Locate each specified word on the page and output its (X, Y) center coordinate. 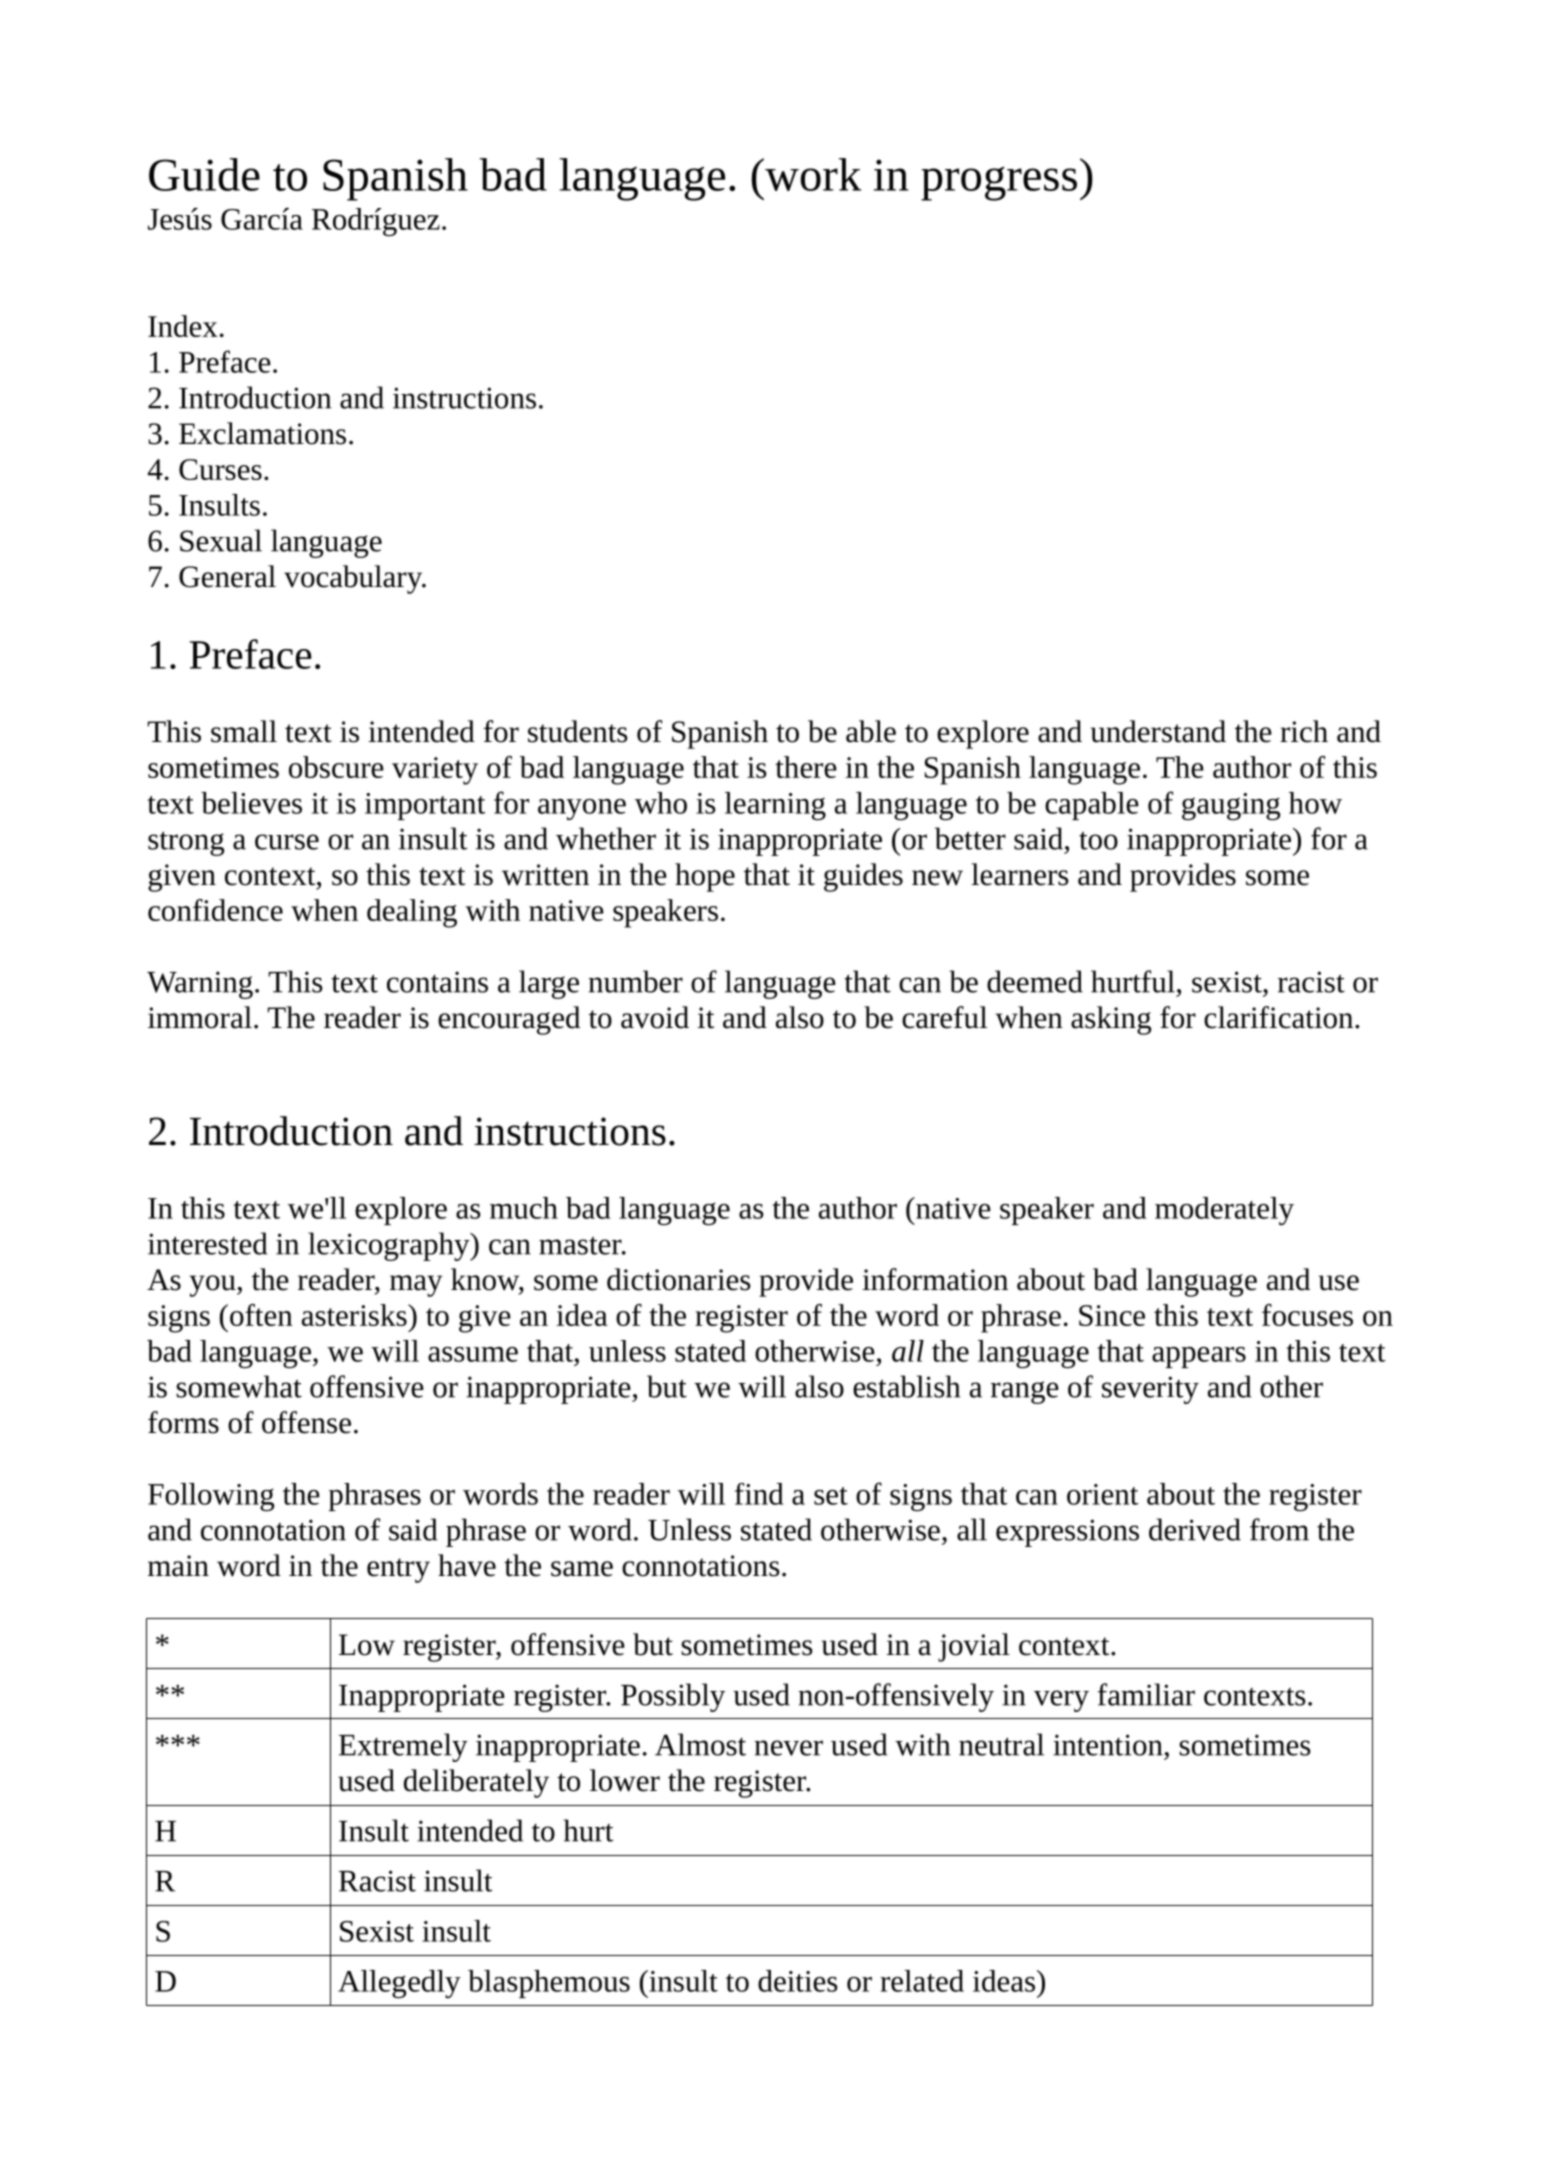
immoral (200, 1017)
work (812, 174)
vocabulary (354, 579)
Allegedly (399, 1984)
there (806, 767)
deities (798, 1981)
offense (306, 1422)
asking (1111, 1020)
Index (183, 326)
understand (1158, 731)
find (759, 1494)
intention (1108, 1745)
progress (999, 183)
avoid (655, 1017)
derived (1195, 1529)
